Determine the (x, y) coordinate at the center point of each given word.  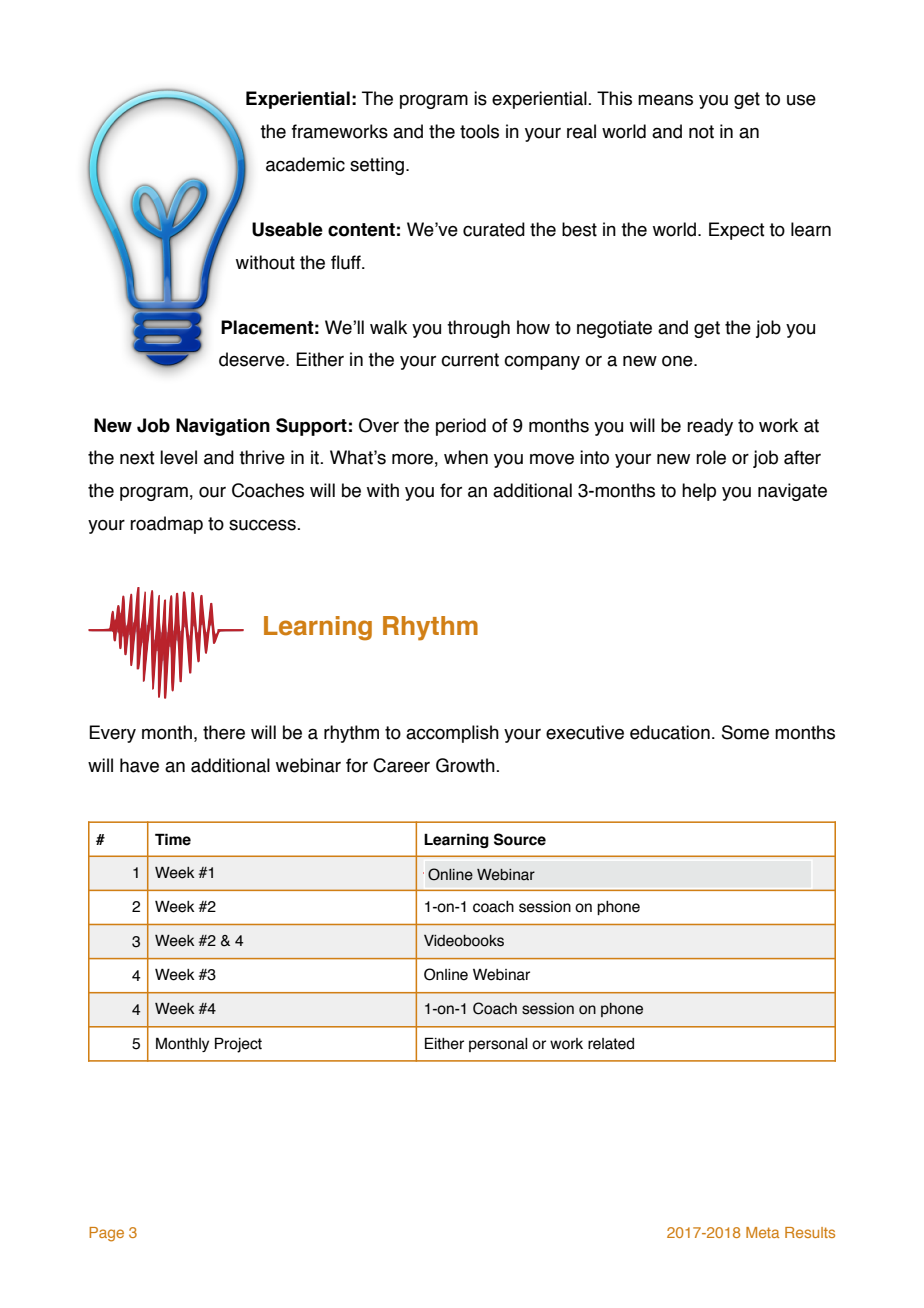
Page (106, 1234)
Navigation (223, 427)
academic (305, 164)
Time (173, 839)
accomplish (452, 734)
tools (479, 131)
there (224, 732)
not (701, 132)
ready (710, 427)
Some (745, 732)
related (611, 1044)
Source (520, 839)
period (461, 427)
